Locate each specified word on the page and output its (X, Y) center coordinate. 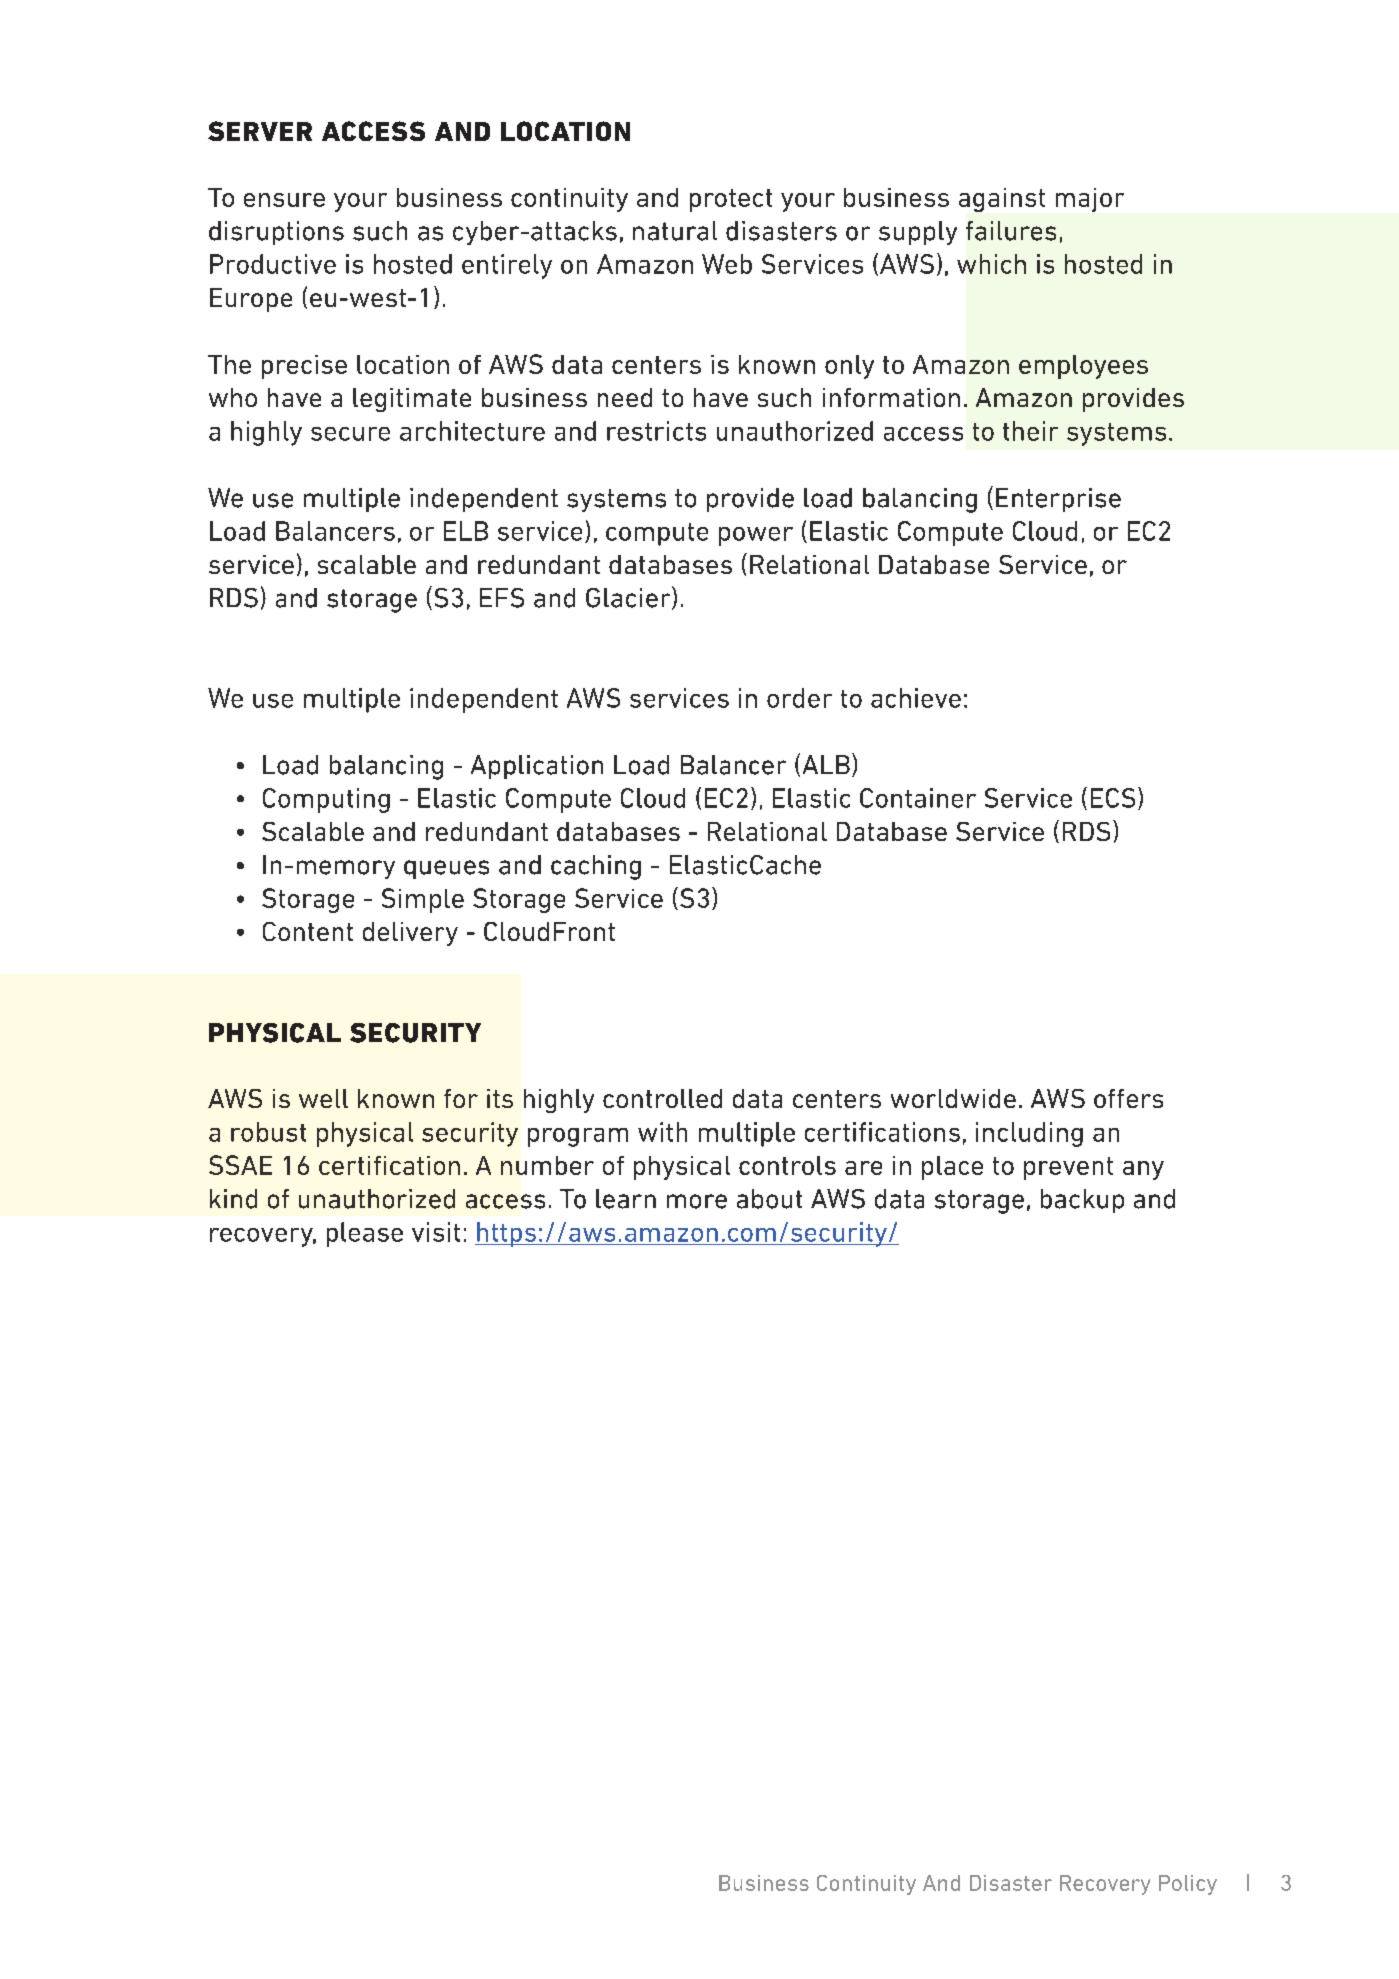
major (1090, 200)
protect (731, 200)
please (365, 1234)
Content (308, 931)
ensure (284, 200)
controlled (662, 1098)
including (1029, 1134)
